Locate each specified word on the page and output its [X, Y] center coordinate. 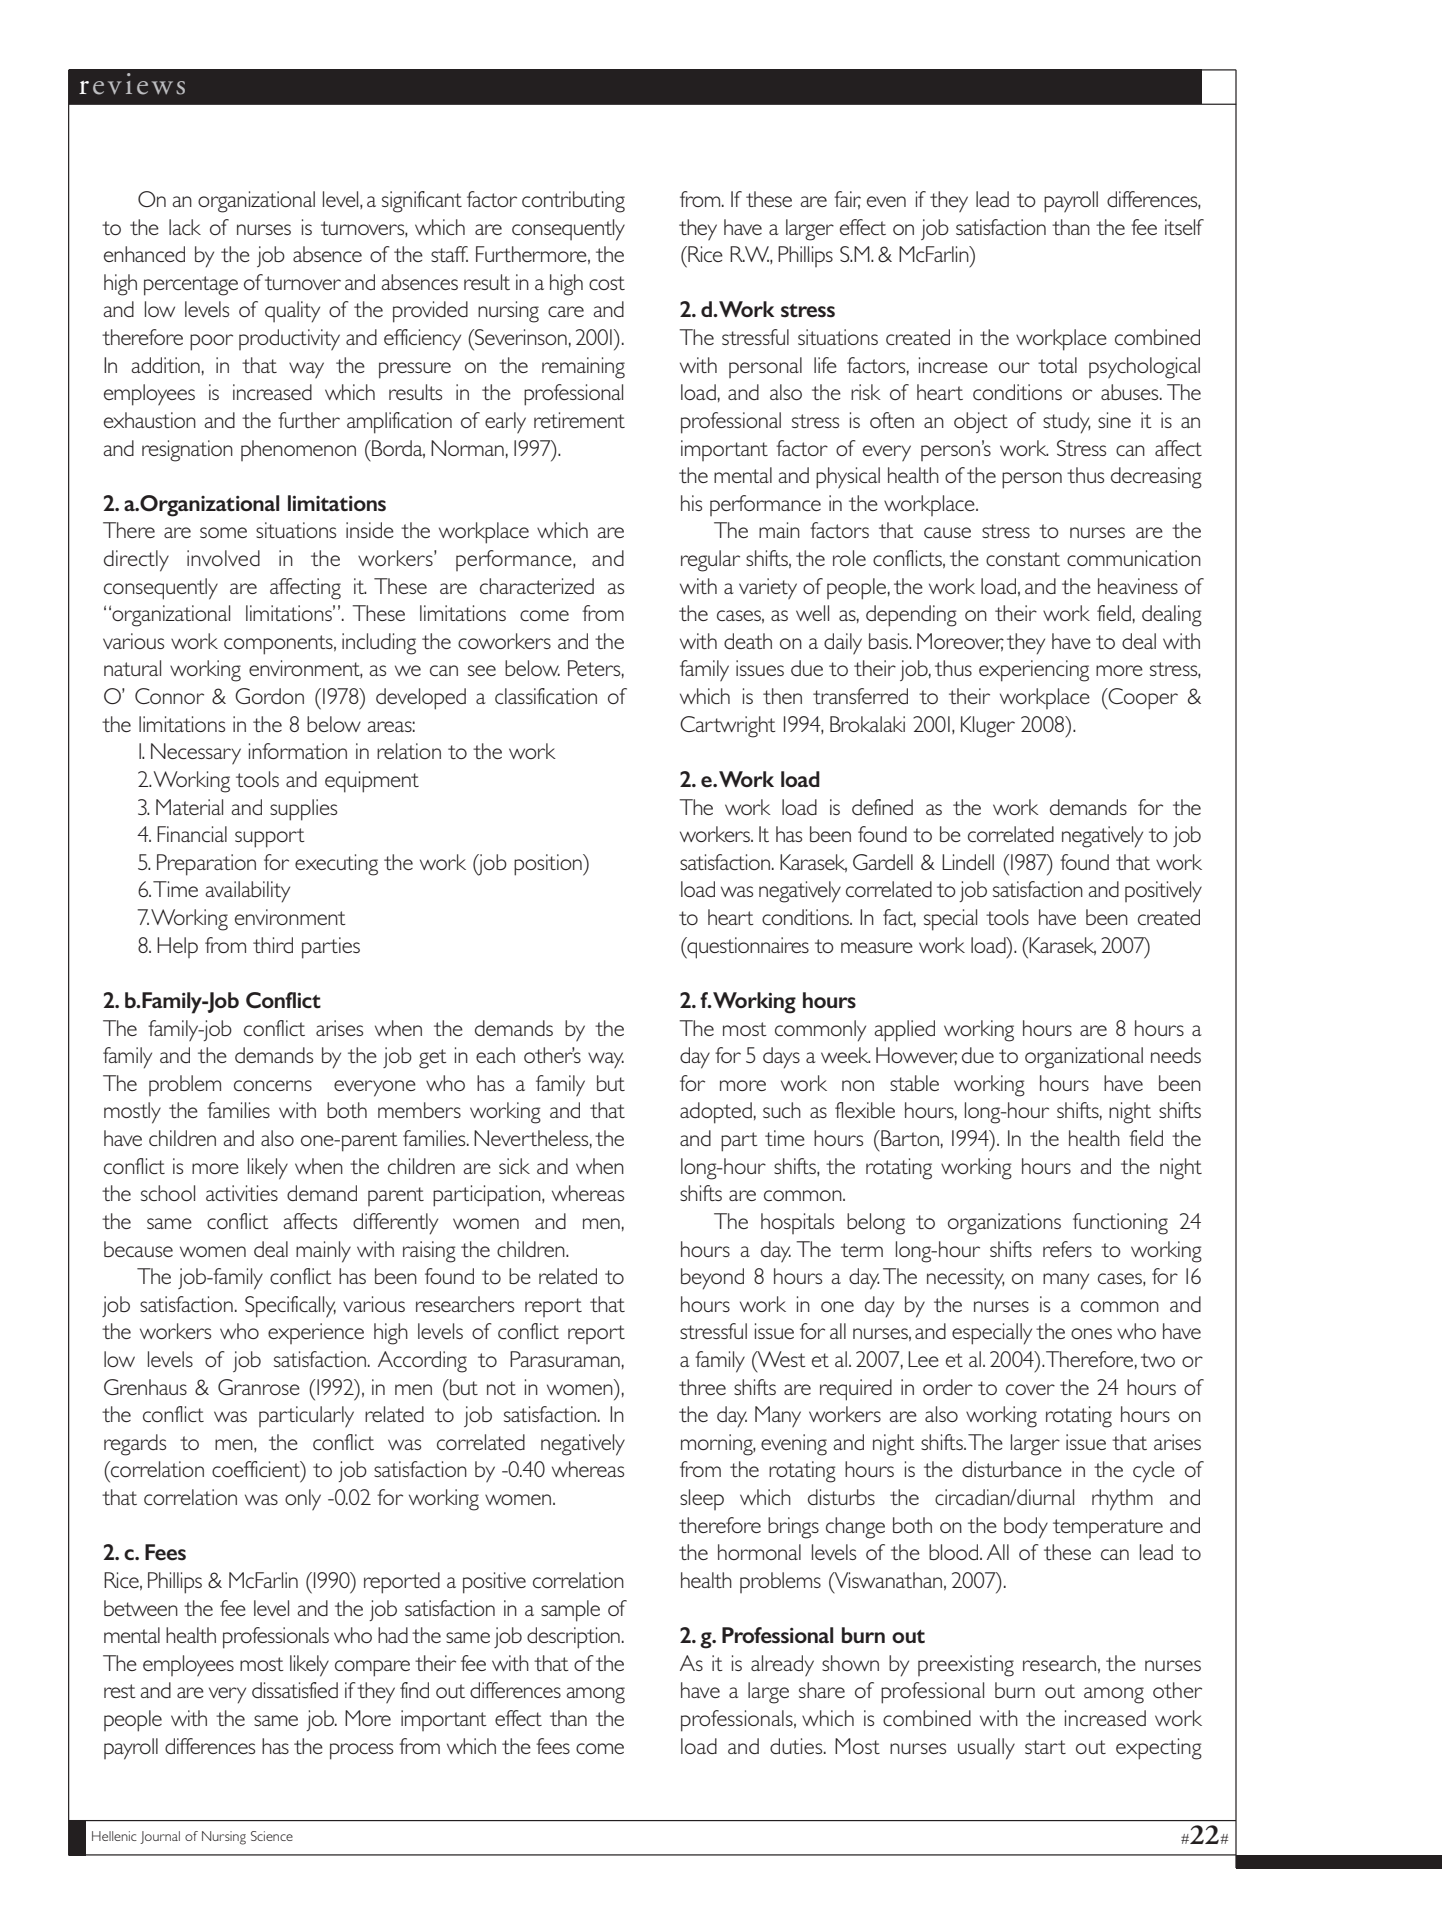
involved [223, 558]
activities [242, 1193]
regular [710, 561]
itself [1184, 227]
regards [135, 1445]
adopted [716, 1113]
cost [607, 283]
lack [185, 227]
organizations [1004, 1224]
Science [272, 1836]
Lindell [968, 862]
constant [1023, 559]
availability [247, 892]
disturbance [1012, 1469]
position [549, 865]
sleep [702, 1499]
